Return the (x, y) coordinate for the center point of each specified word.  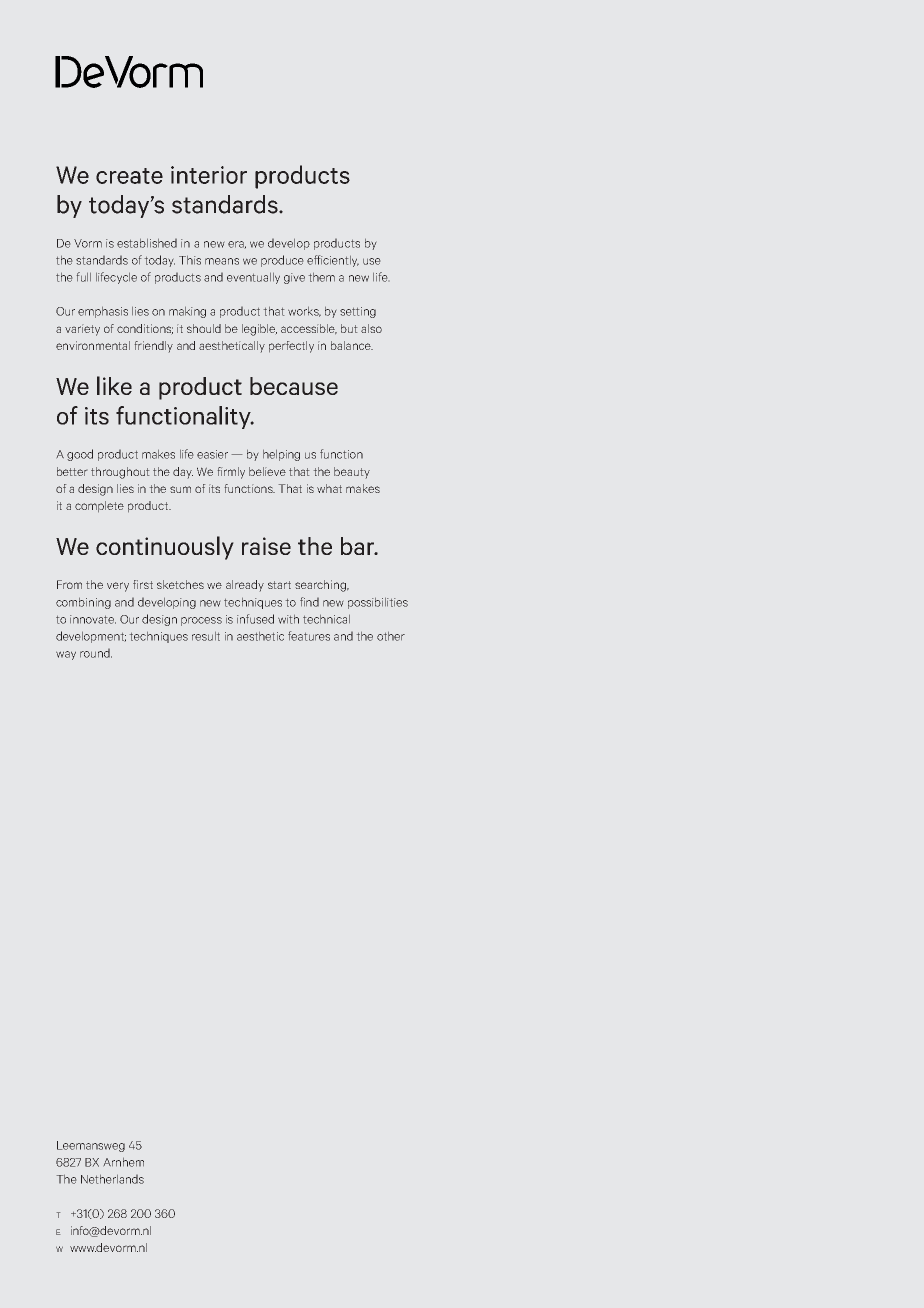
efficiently (333, 261)
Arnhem (123, 1162)
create (129, 176)
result (206, 636)
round (96, 653)
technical (326, 619)
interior (209, 175)
